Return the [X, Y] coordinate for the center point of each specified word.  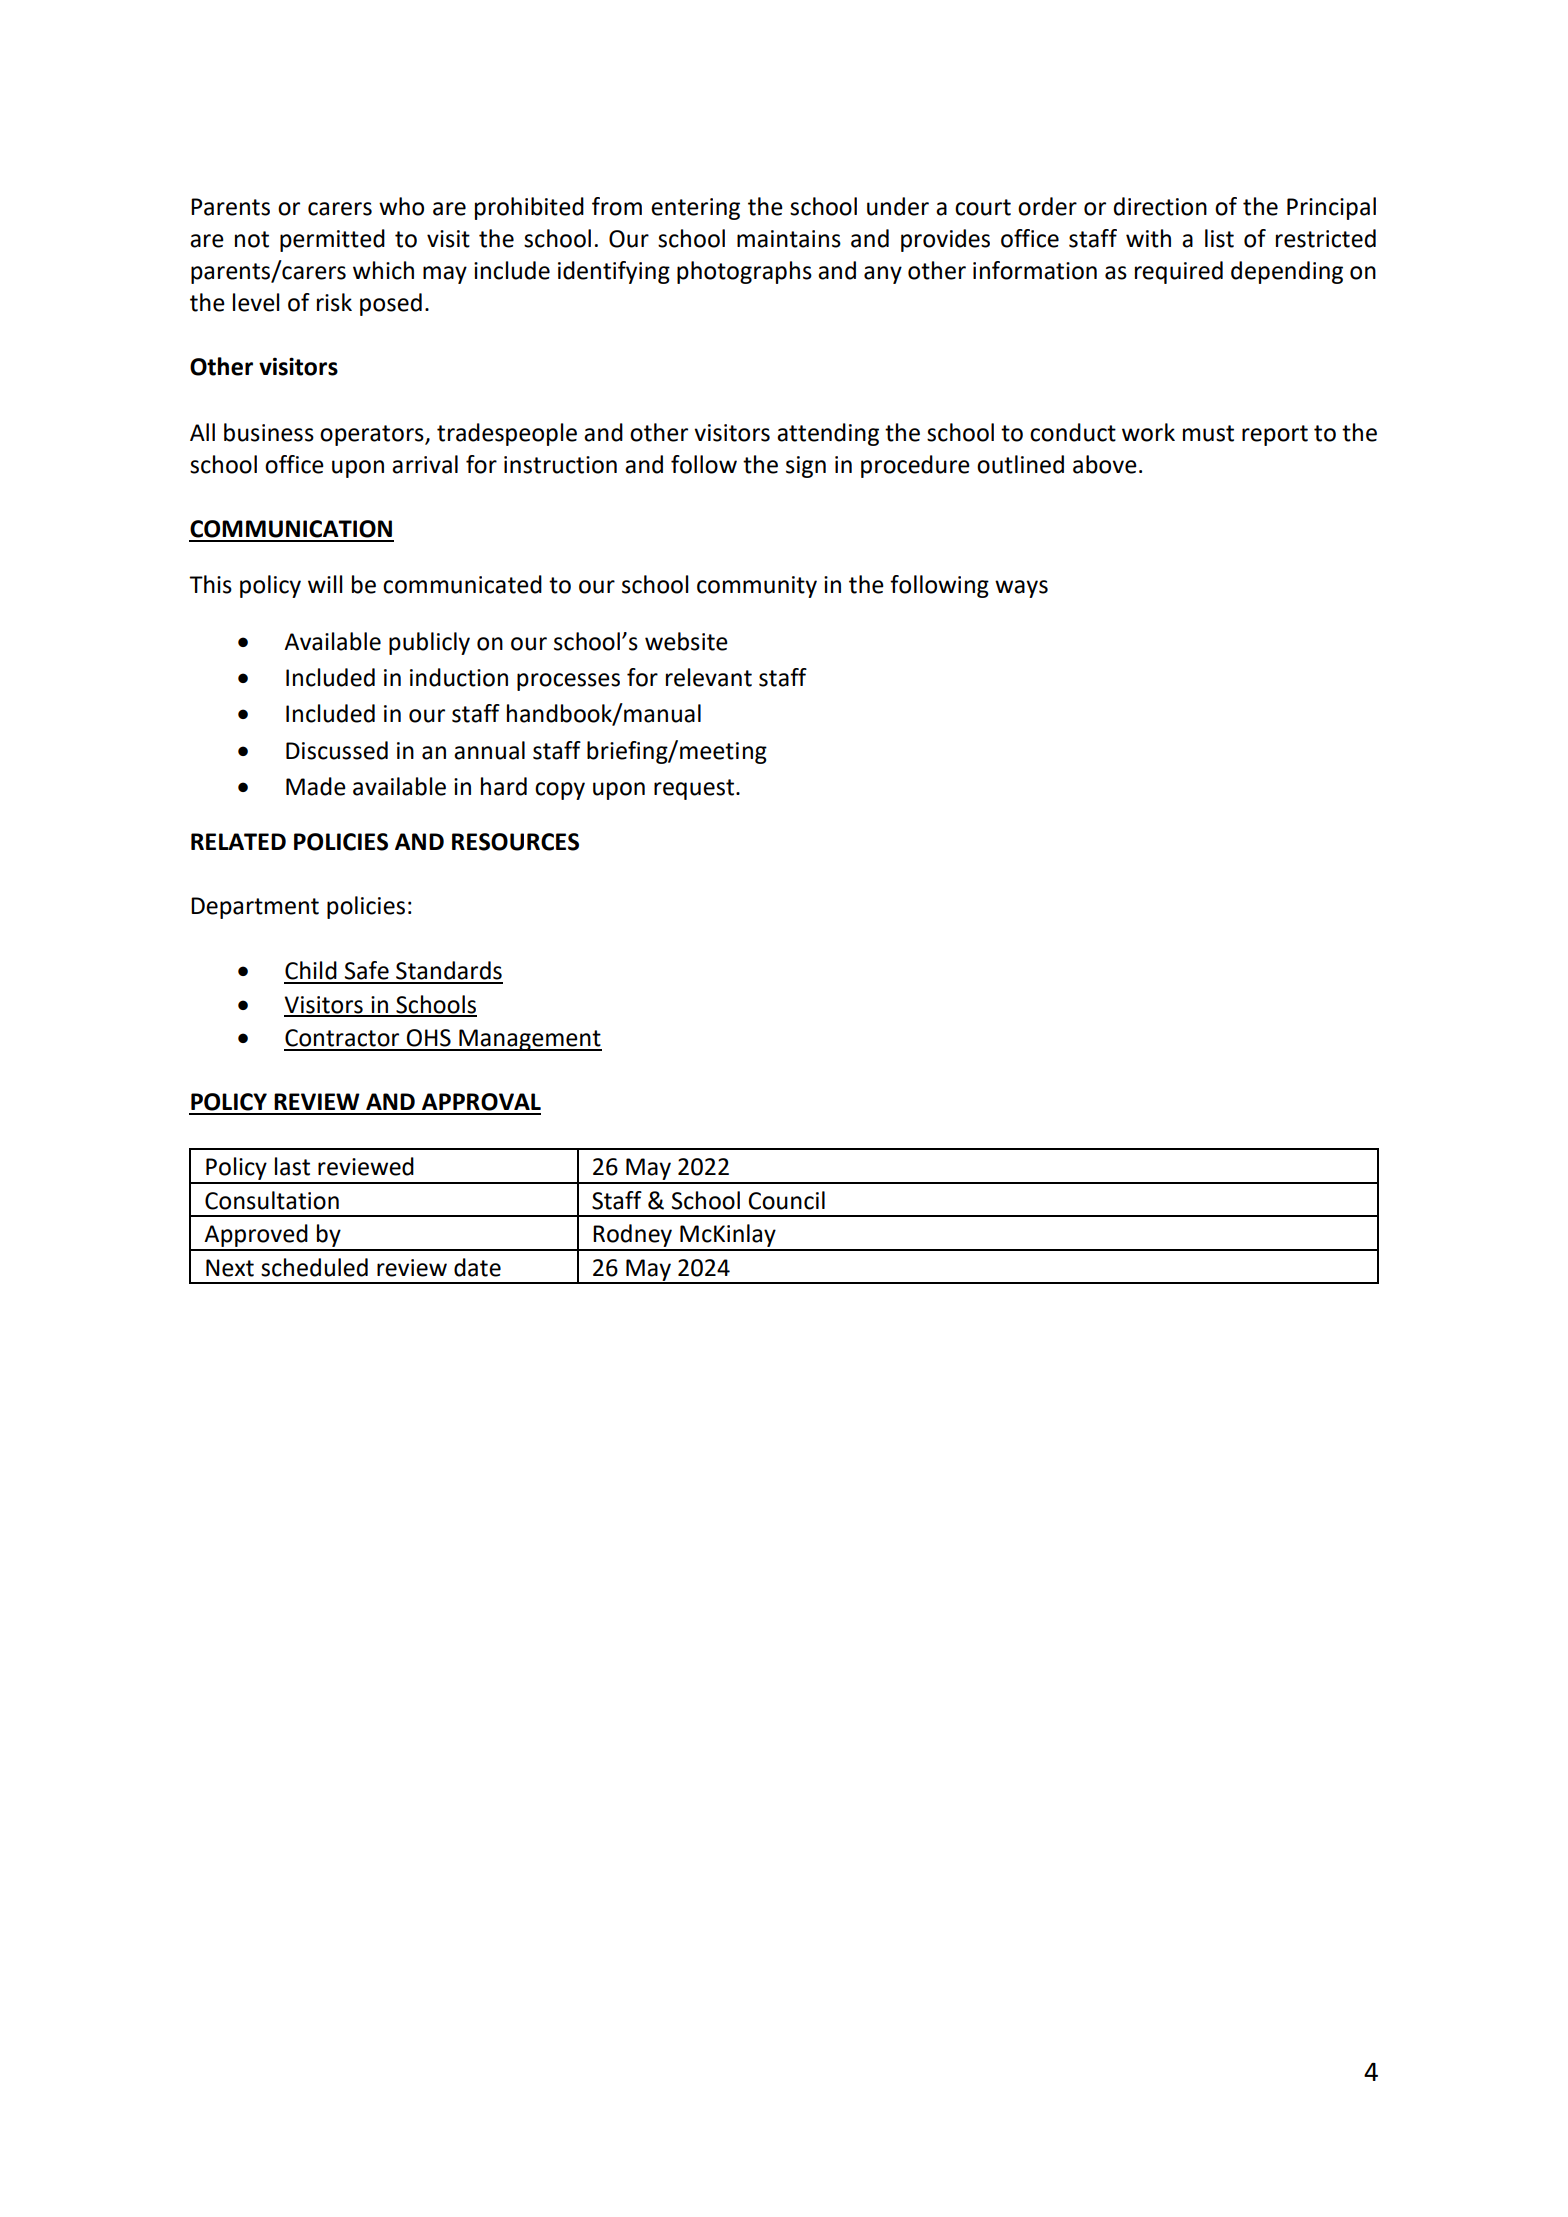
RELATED [238, 841]
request [695, 789]
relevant [709, 677]
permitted [332, 240]
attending [828, 434]
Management [529, 1040]
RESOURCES [515, 842]
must [1208, 433]
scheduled [314, 1267]
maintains [789, 239]
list [1219, 238]
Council [787, 1200]
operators [373, 435]
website [686, 641]
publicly [429, 643]
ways [1021, 589]
